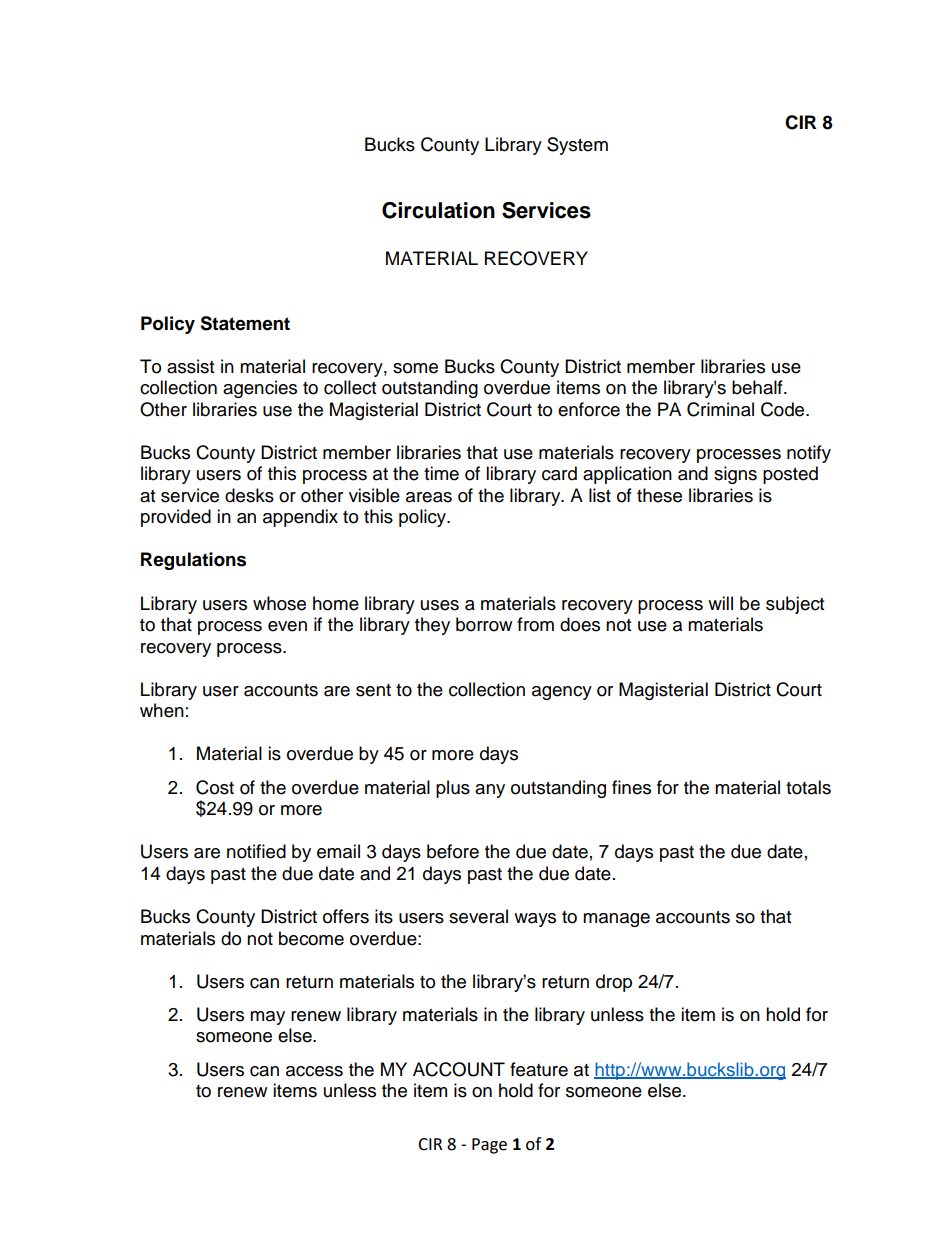  What do you see at coordinates (438, 210) in the page?
I see `Circulation` at bounding box center [438, 210].
